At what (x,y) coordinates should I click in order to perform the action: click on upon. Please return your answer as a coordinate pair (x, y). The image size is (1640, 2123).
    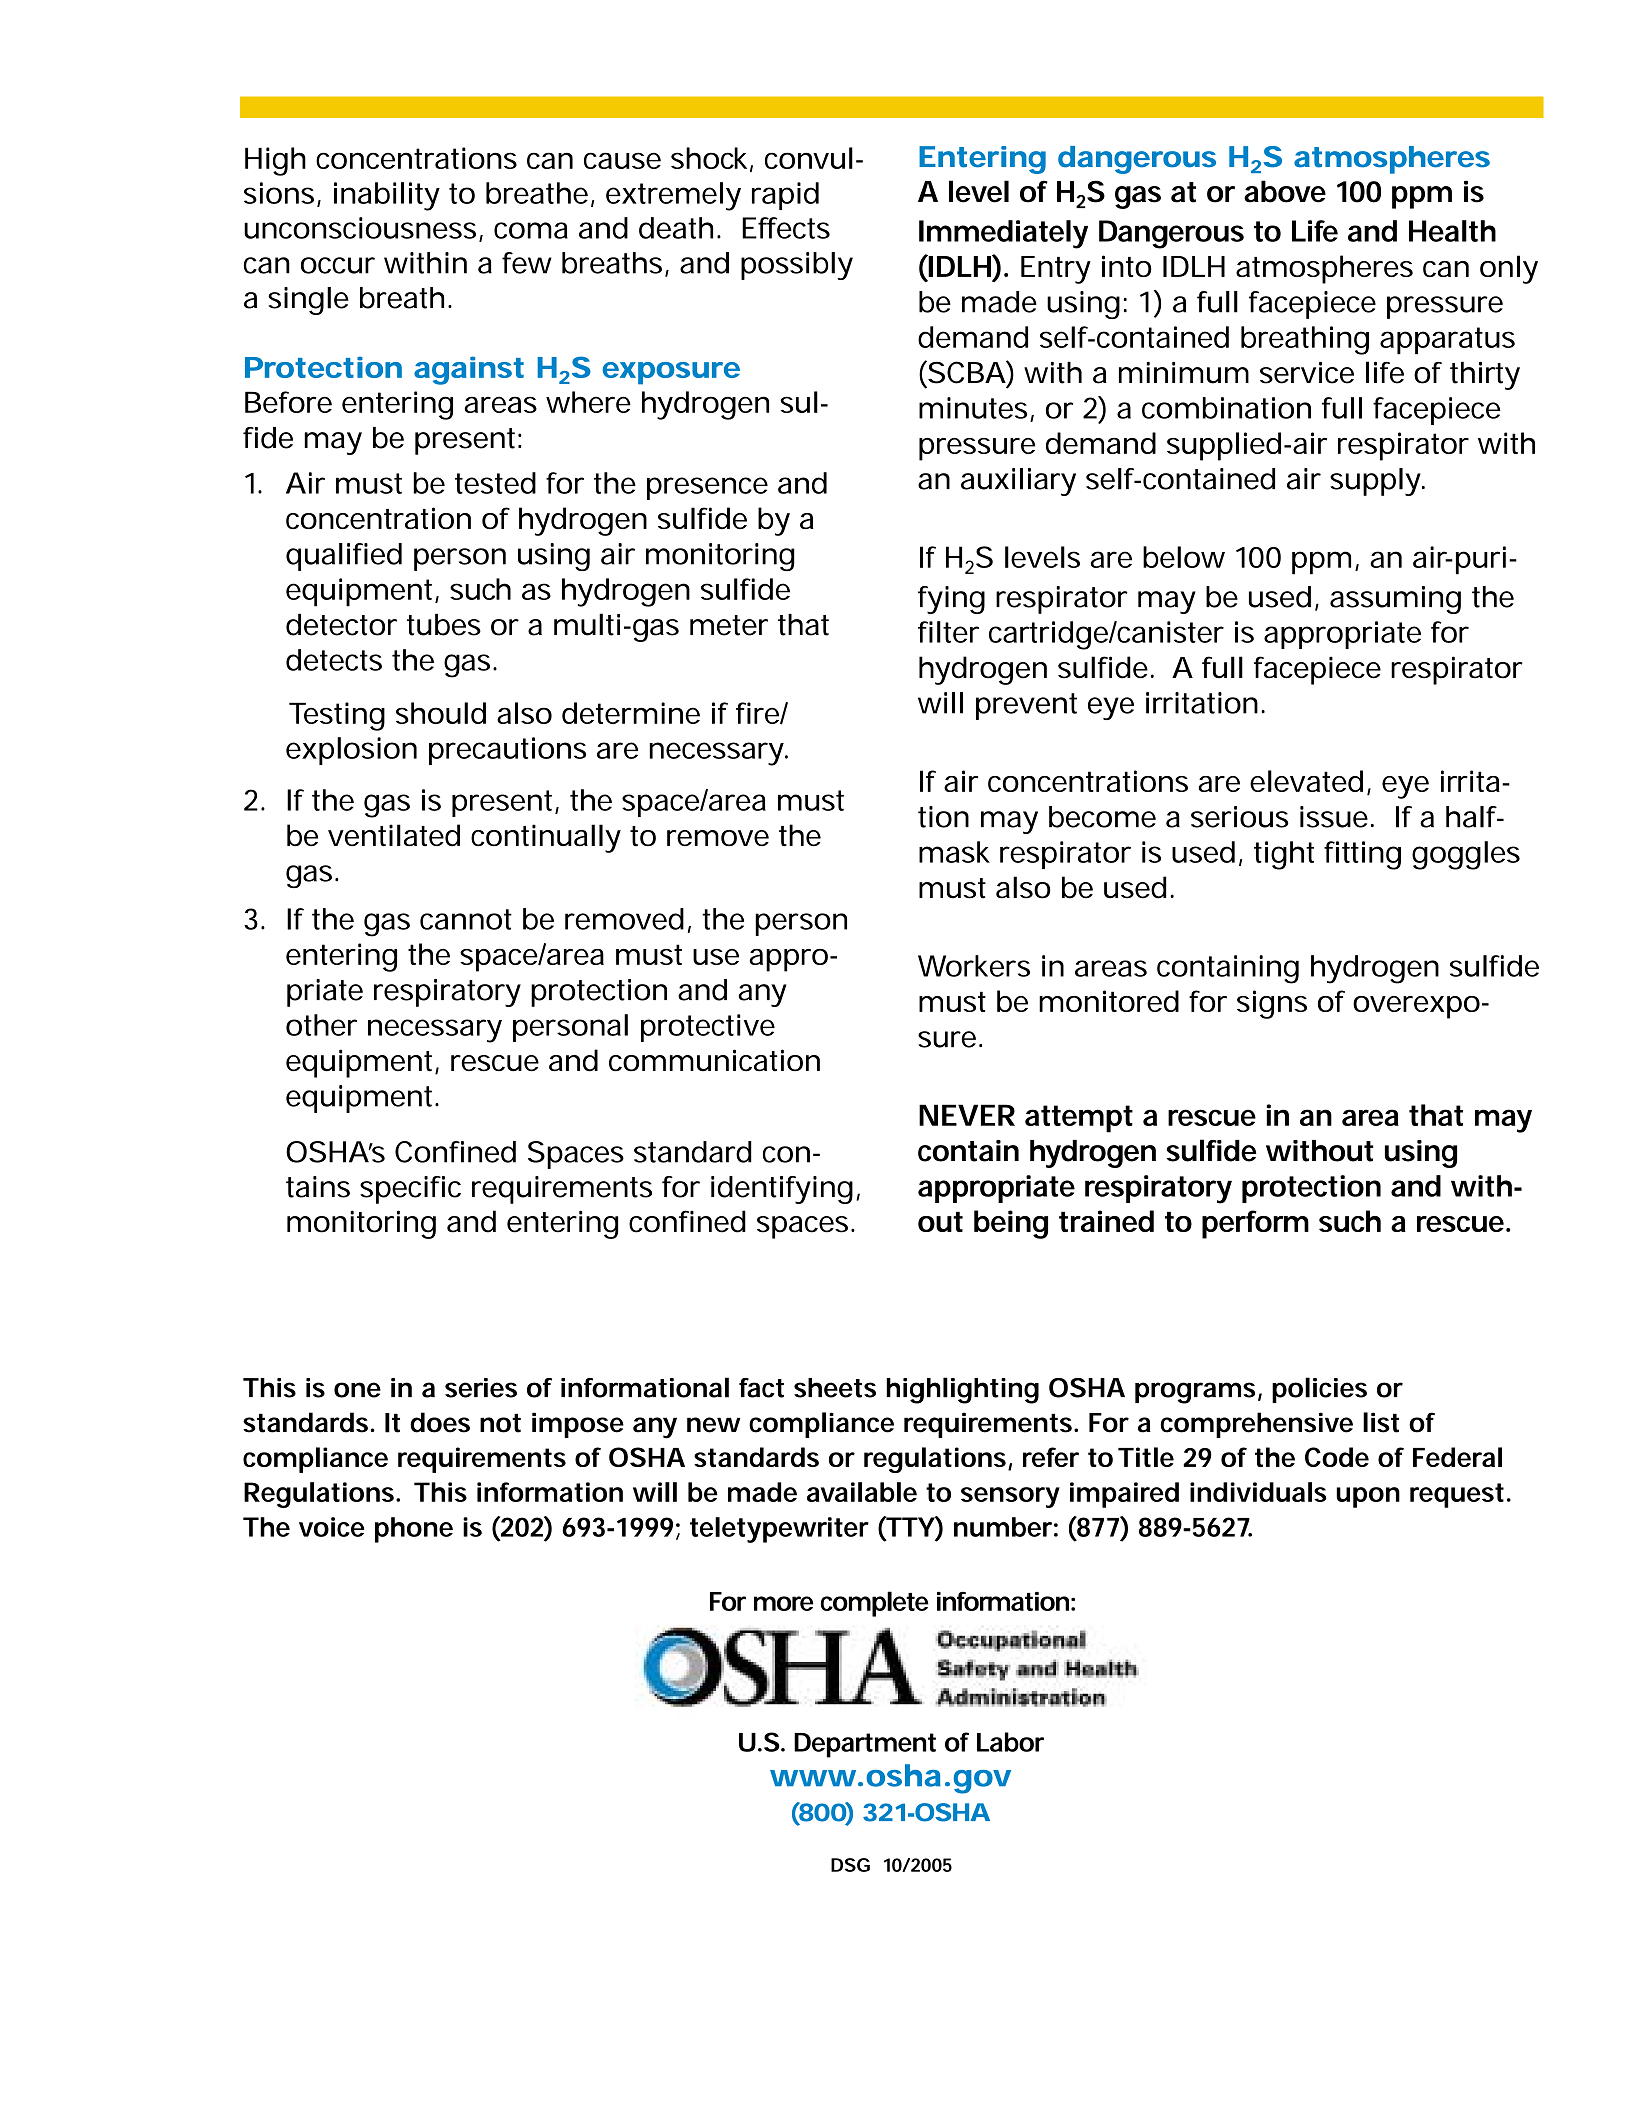
    Looking at the image, I should click on (1368, 1497).
